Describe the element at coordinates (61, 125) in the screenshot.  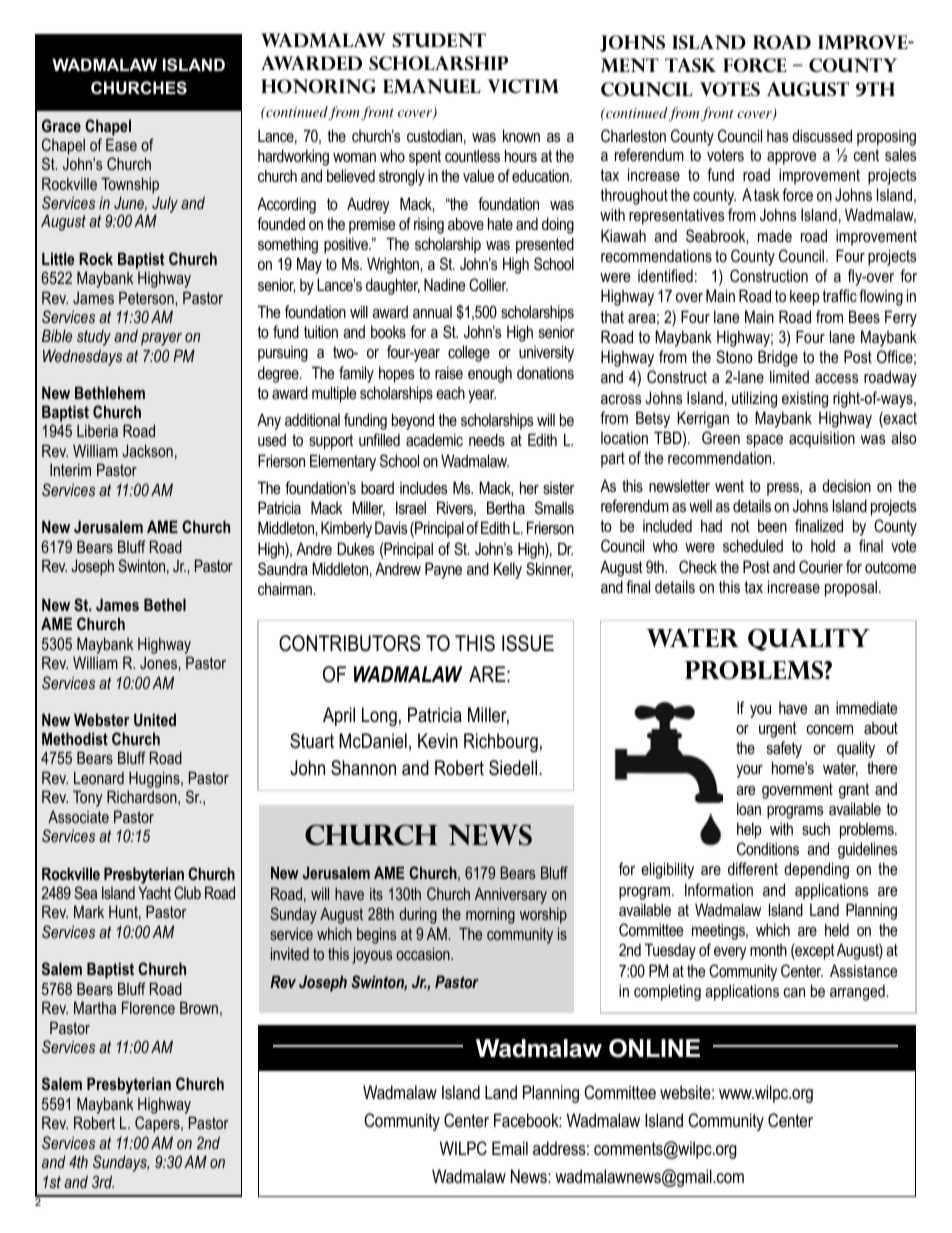
I see `Grace` at that location.
